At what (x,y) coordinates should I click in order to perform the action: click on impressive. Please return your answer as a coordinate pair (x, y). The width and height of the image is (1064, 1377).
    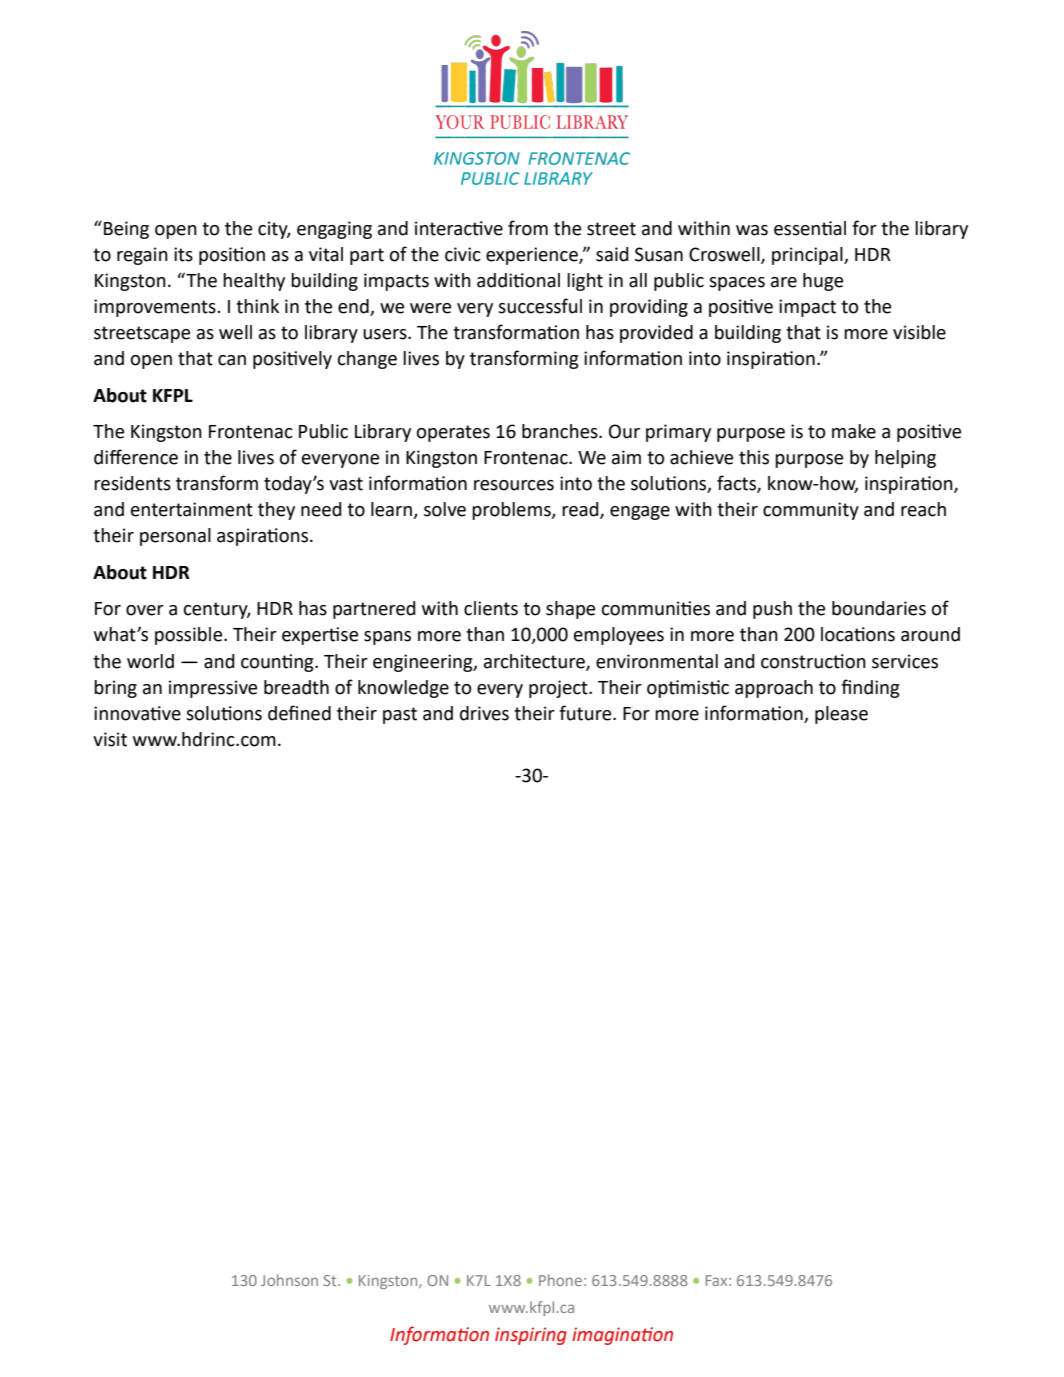
    Looking at the image, I should click on (213, 689).
